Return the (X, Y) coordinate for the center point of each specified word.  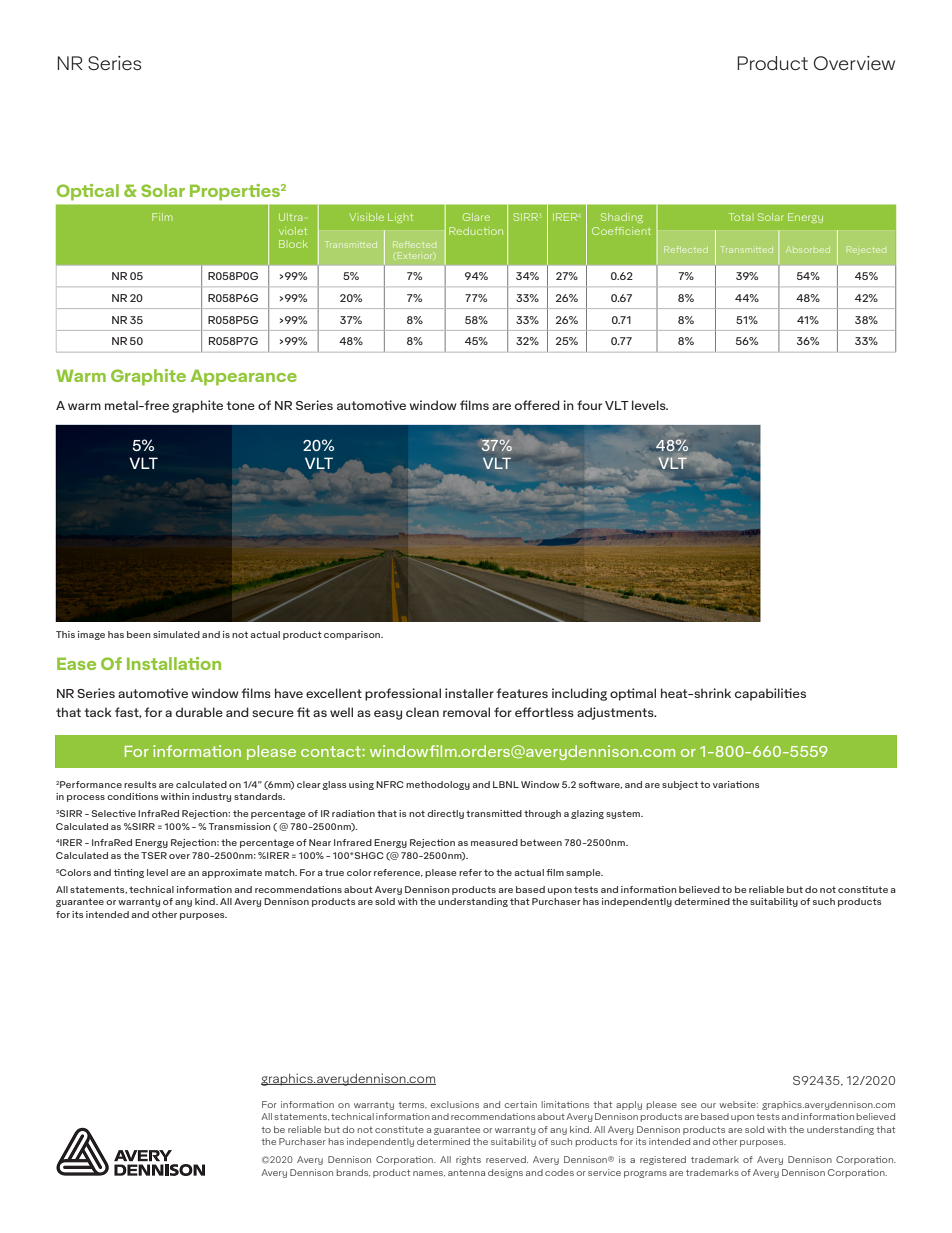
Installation (174, 663)
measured (494, 842)
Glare (476, 217)
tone (240, 405)
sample (584, 873)
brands (353, 1173)
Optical (88, 192)
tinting (129, 873)
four (589, 405)
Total (740, 217)
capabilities (770, 694)
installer (469, 693)
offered (537, 405)
